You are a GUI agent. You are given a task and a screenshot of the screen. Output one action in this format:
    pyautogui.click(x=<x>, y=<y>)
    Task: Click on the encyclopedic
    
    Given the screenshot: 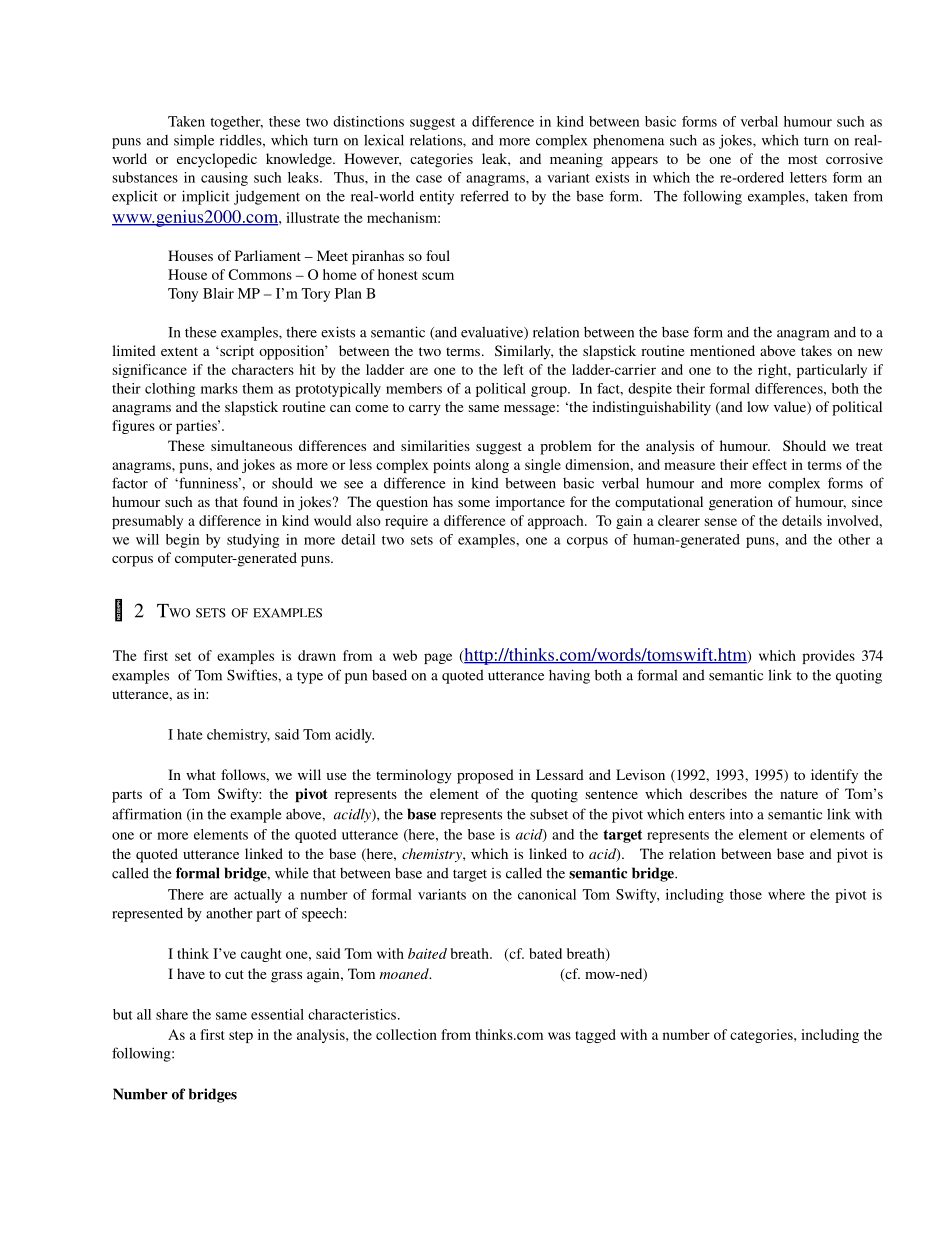 What is the action you would take?
    pyautogui.click(x=217, y=160)
